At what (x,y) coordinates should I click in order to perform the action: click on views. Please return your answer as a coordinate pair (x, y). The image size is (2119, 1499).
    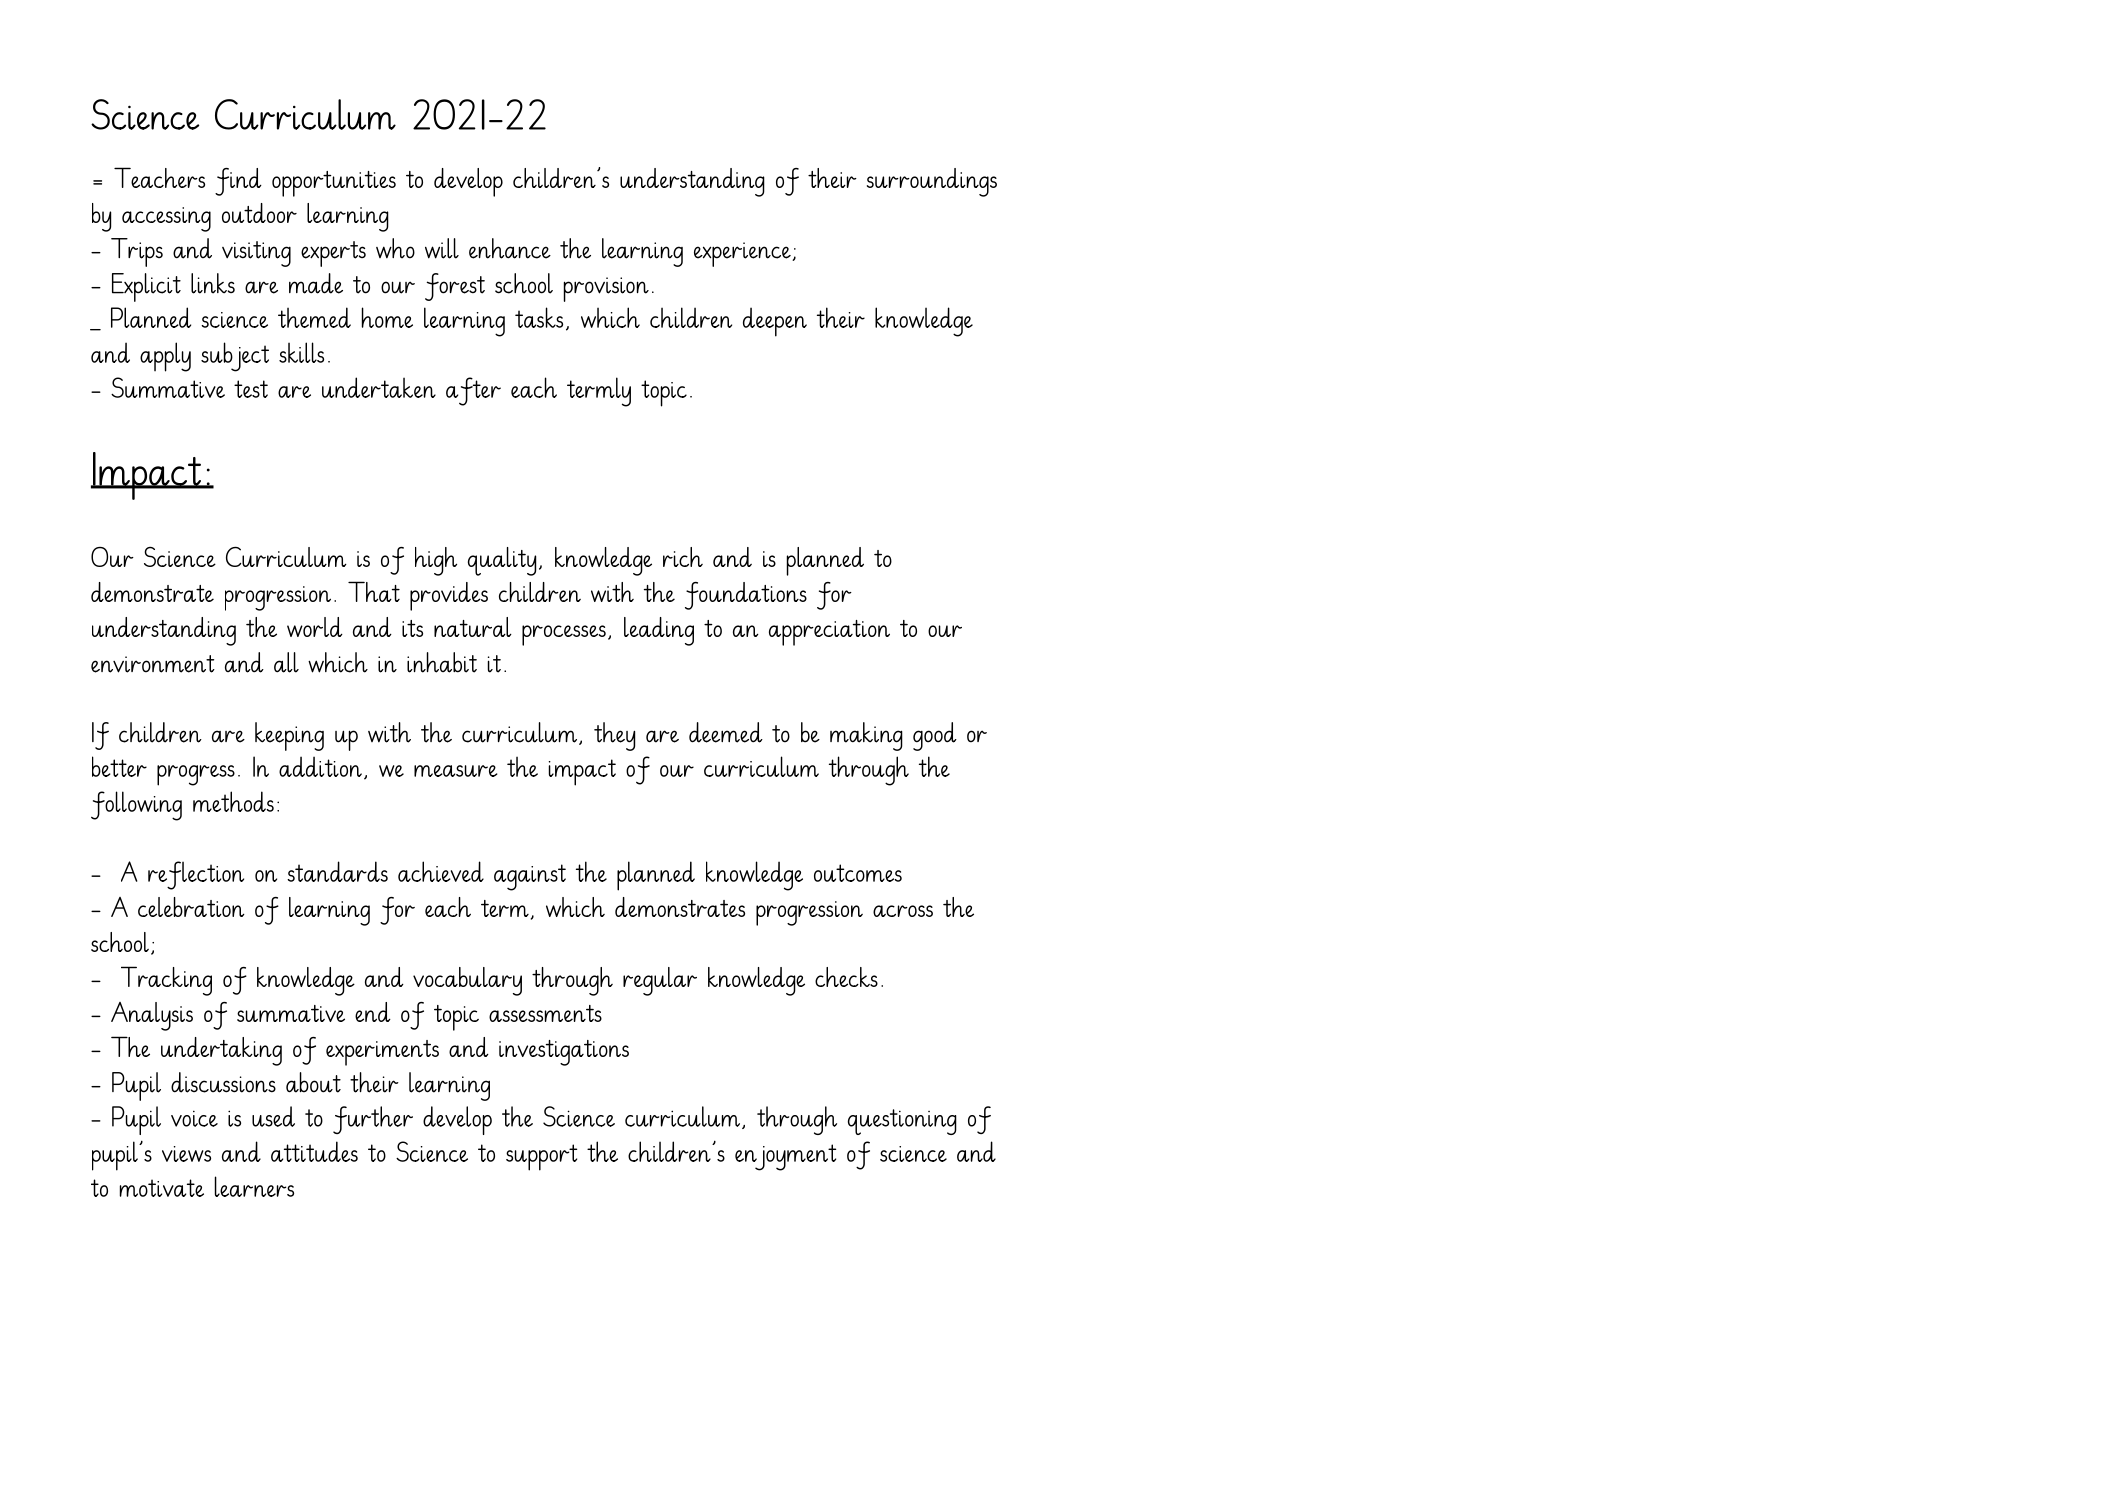
    Looking at the image, I should click on (186, 1154).
